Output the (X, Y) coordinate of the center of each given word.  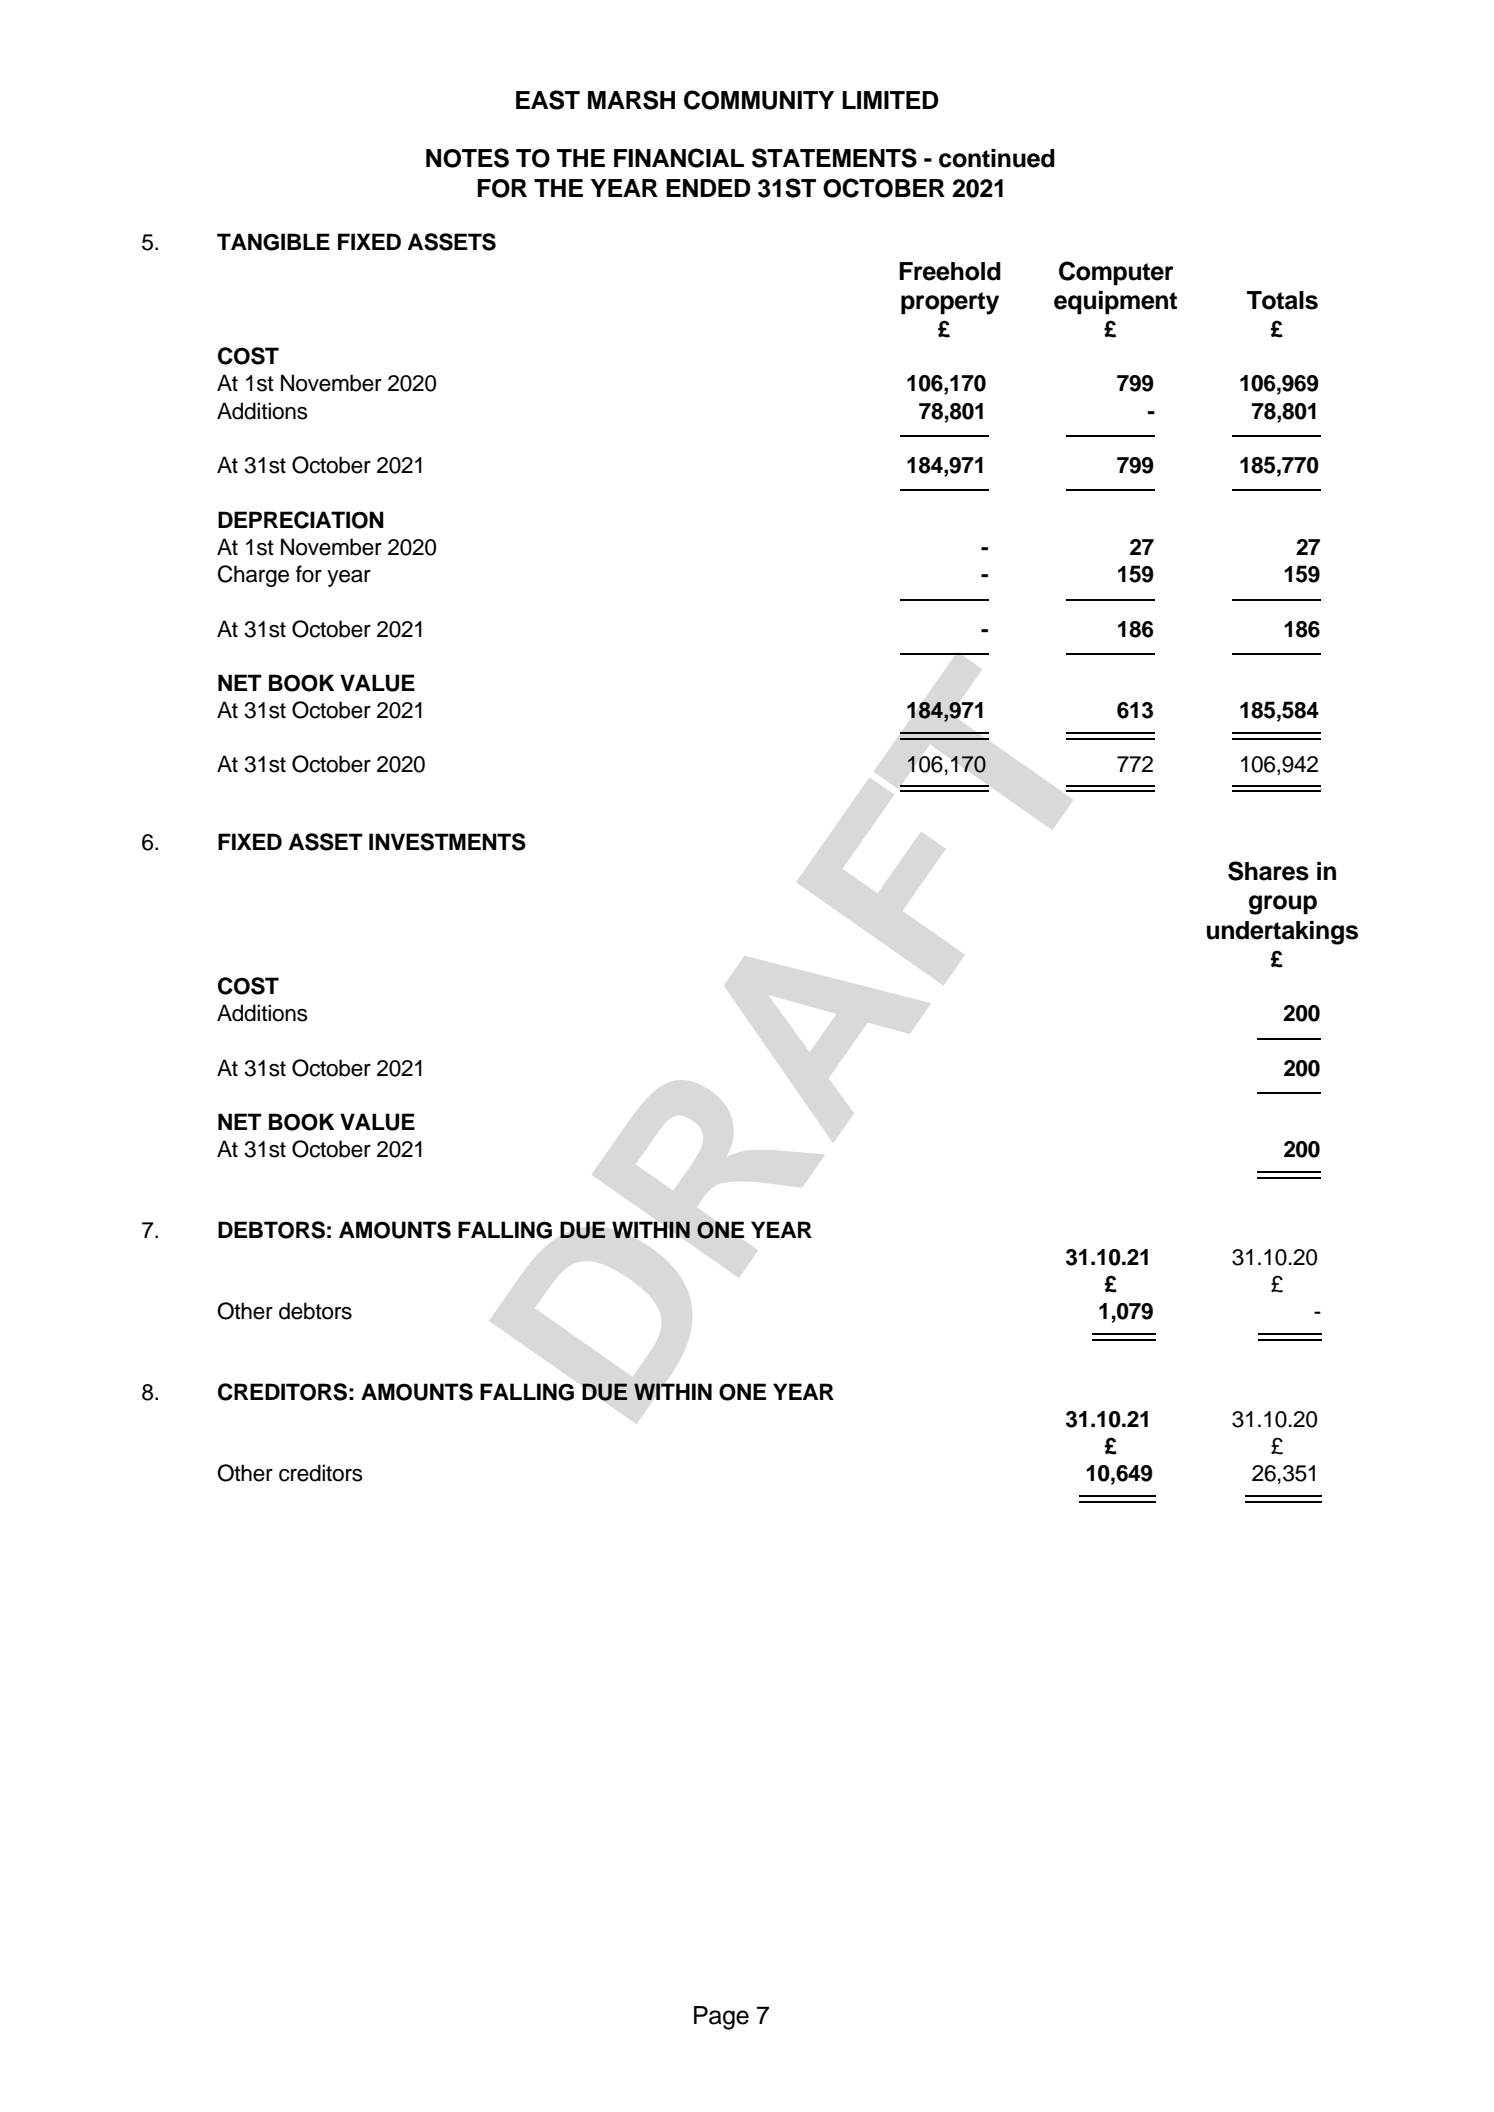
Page (721, 2018)
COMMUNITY (759, 100)
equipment (1115, 303)
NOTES (467, 158)
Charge (253, 576)
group (1283, 905)
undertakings (1282, 933)
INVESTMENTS (447, 842)
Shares (1268, 871)
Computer (1116, 273)
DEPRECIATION (301, 520)
